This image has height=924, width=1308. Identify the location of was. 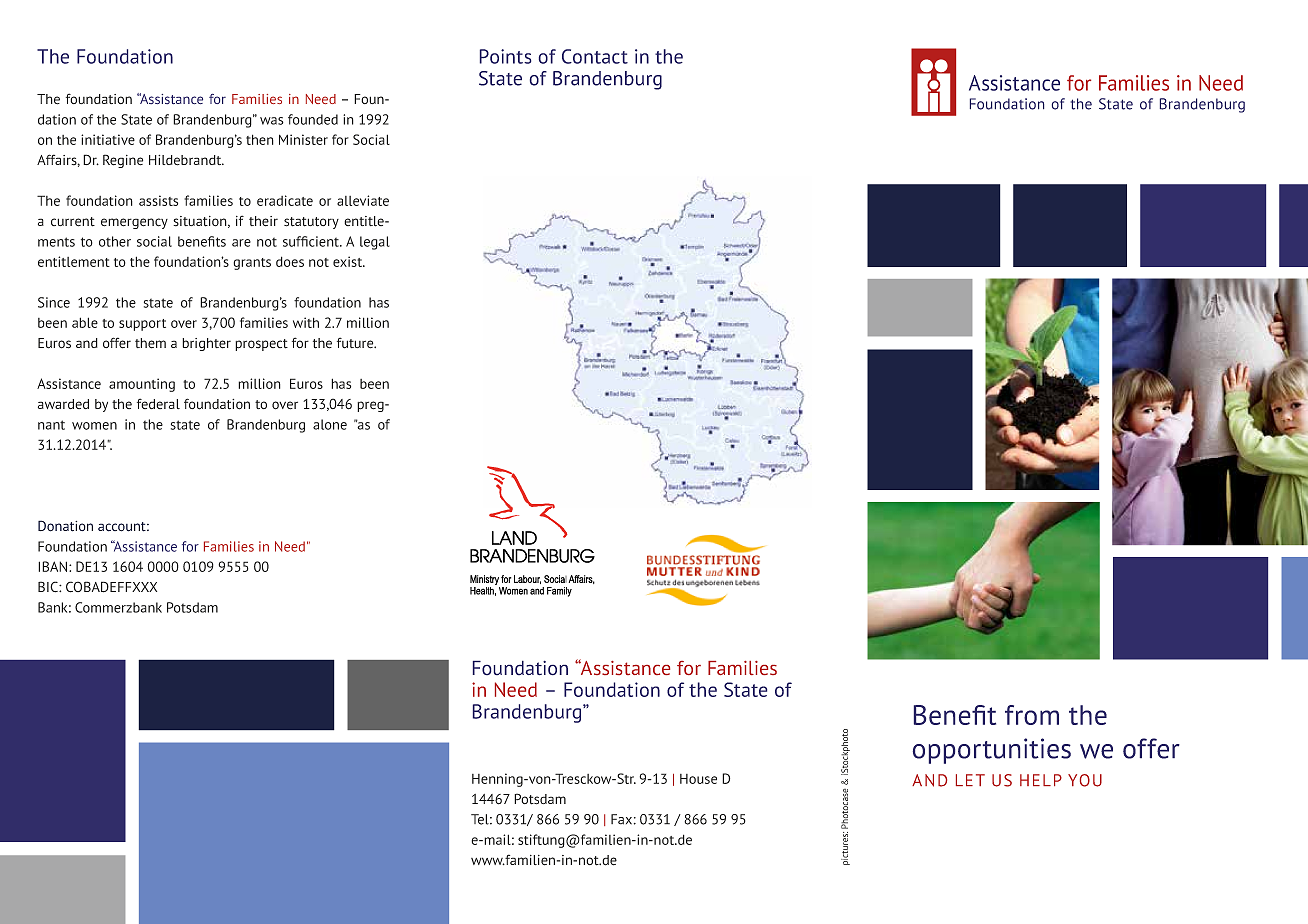
(272, 121).
